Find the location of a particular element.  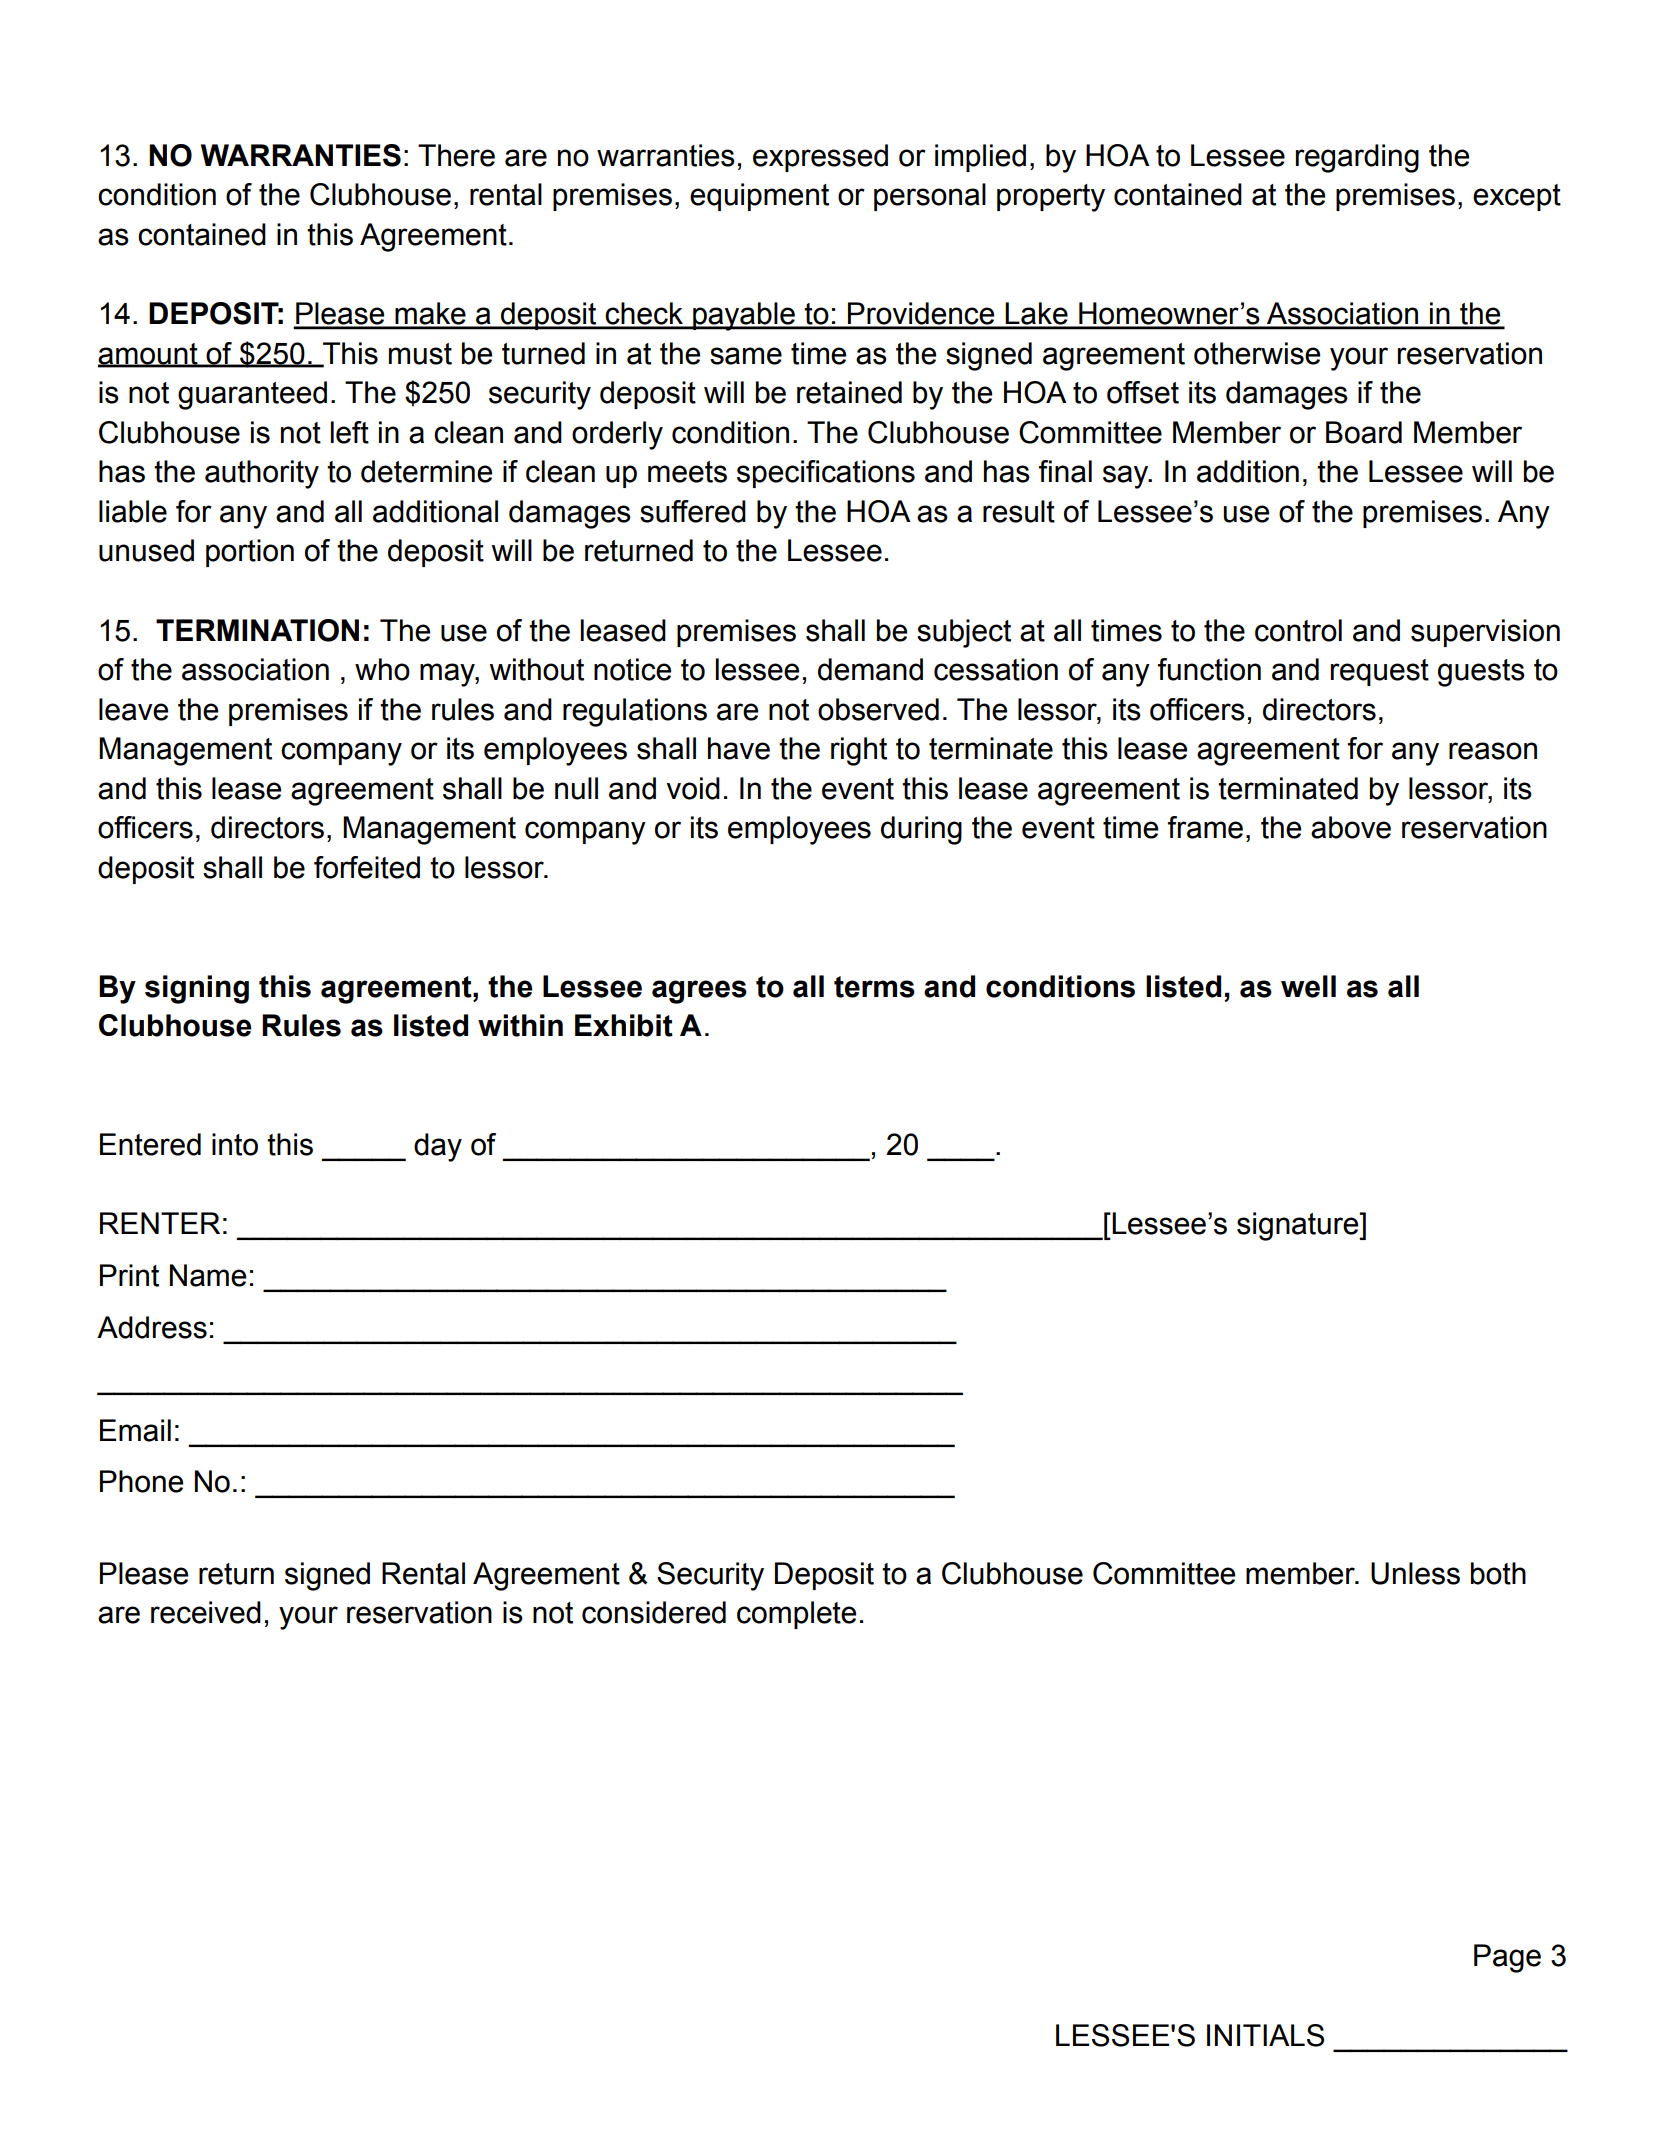

Unless is located at coordinates (1415, 1573).
